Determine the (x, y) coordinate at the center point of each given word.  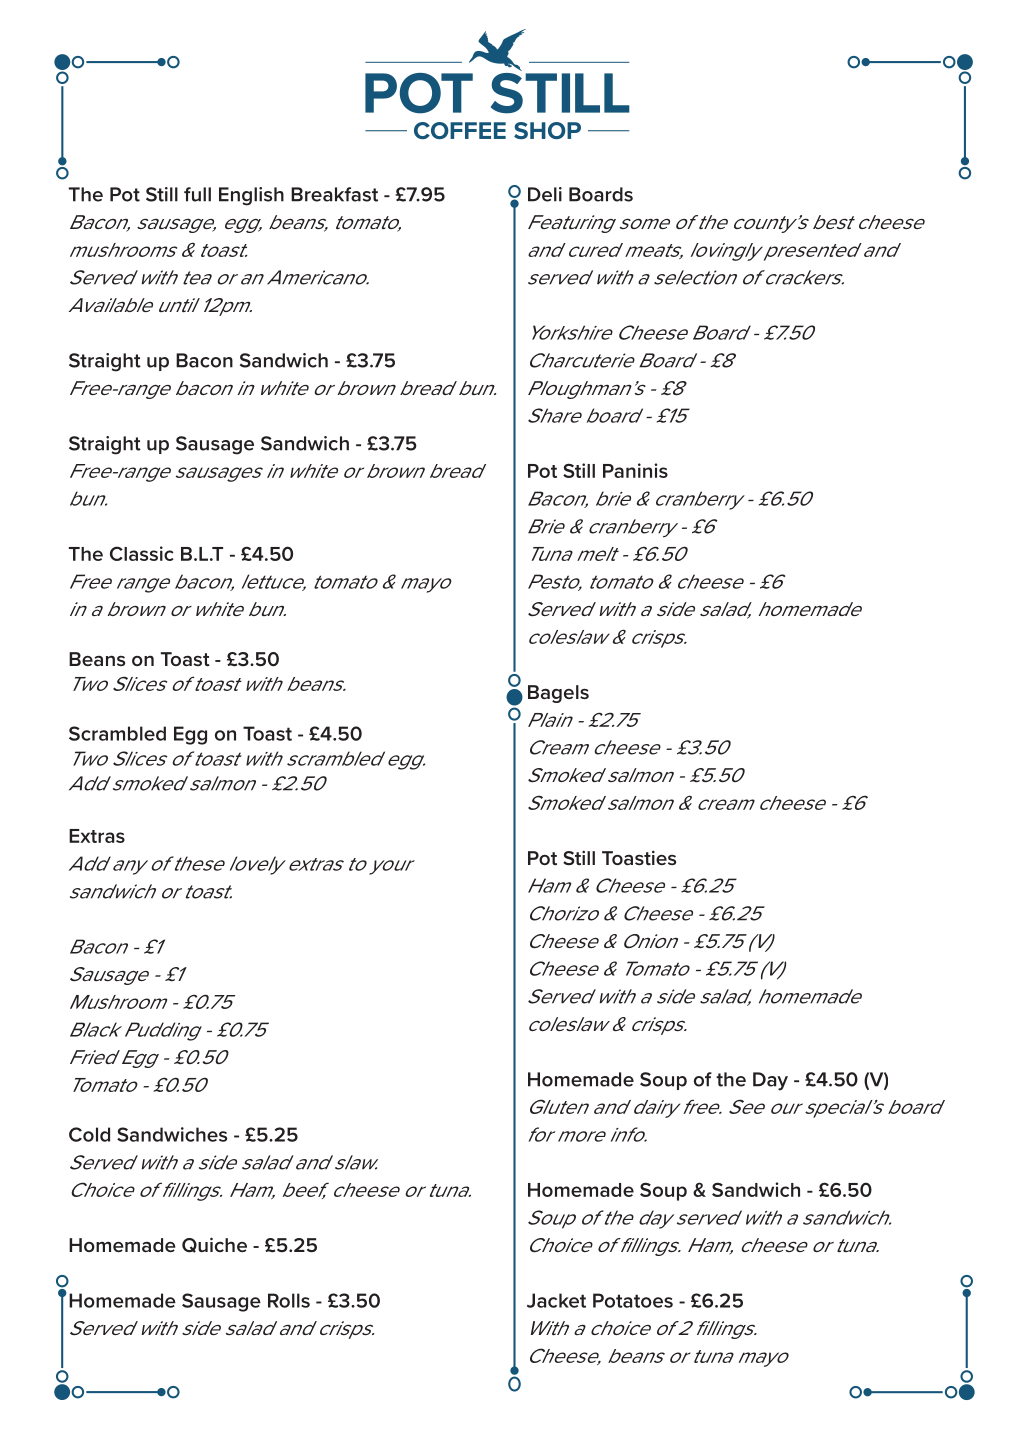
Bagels (558, 694)
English (251, 196)
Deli (545, 194)
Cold (89, 1134)
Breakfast (334, 194)
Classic (142, 553)
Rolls (289, 1300)
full (197, 194)
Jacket (556, 1300)
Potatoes (633, 1300)
